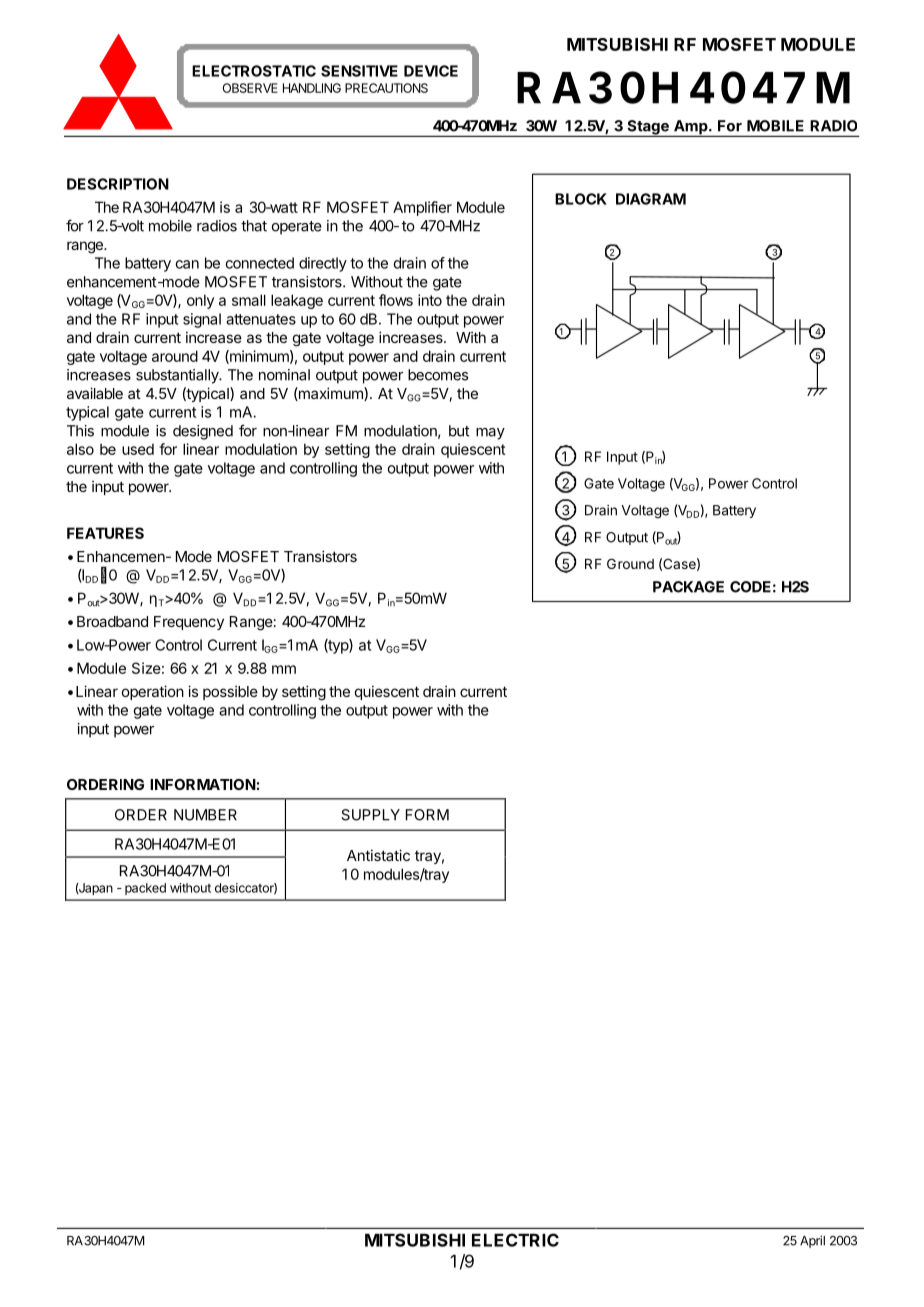 This screenshot has height=1307, width=924. I want to click on ELECTRIC, so click(515, 1240).
